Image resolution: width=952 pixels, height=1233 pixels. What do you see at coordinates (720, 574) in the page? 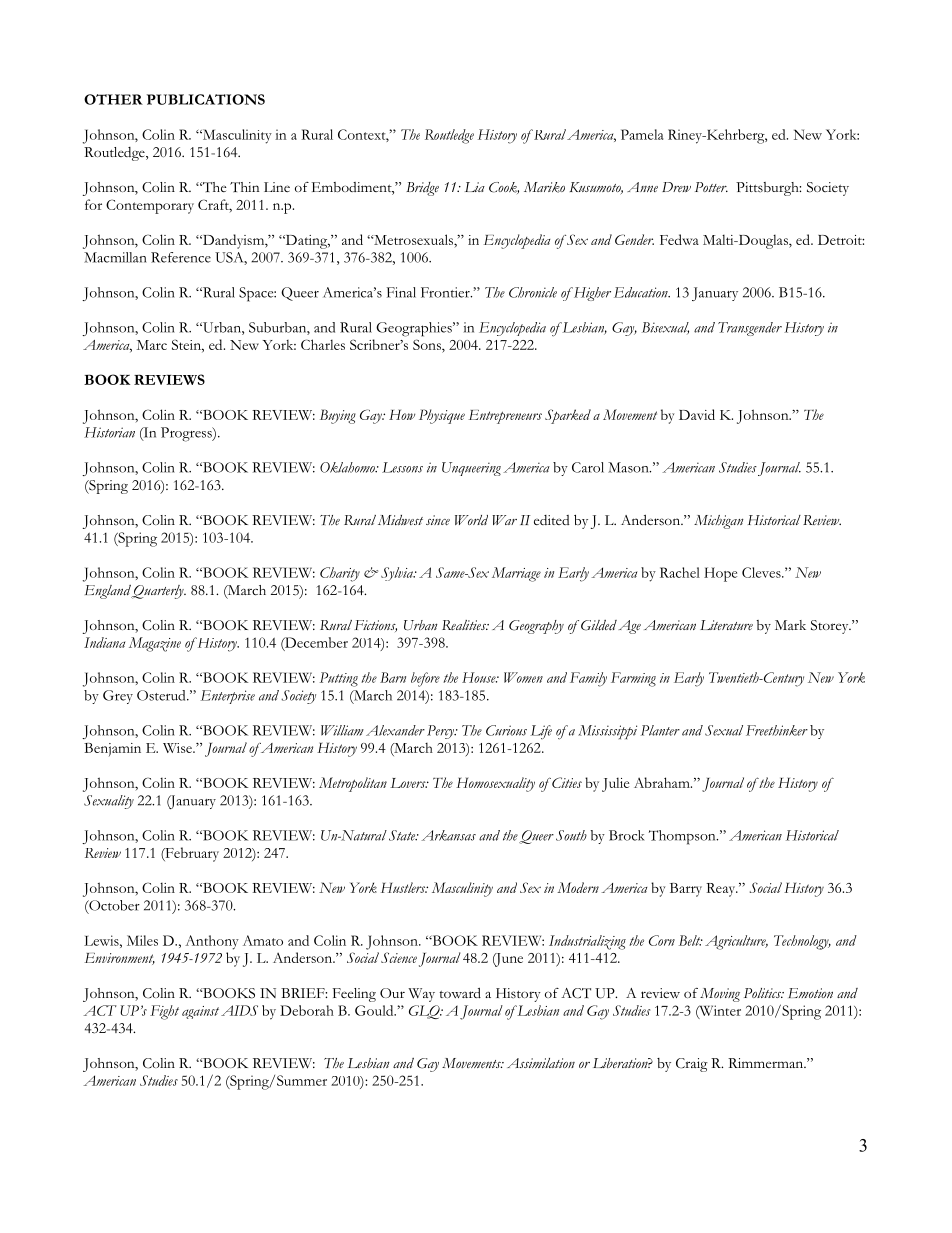
I see `Hope` at bounding box center [720, 574].
